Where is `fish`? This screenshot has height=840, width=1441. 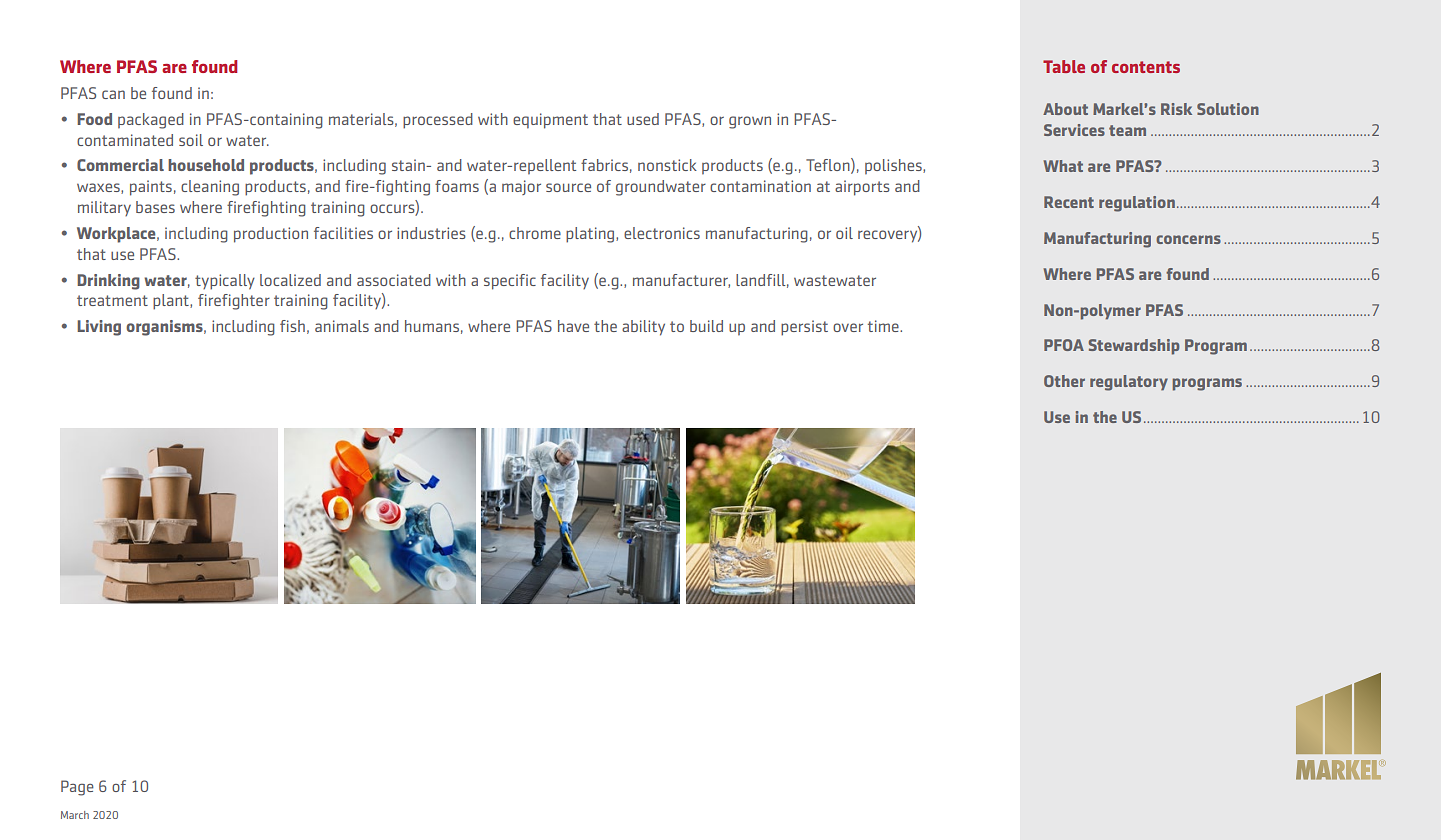 fish is located at coordinates (292, 326).
